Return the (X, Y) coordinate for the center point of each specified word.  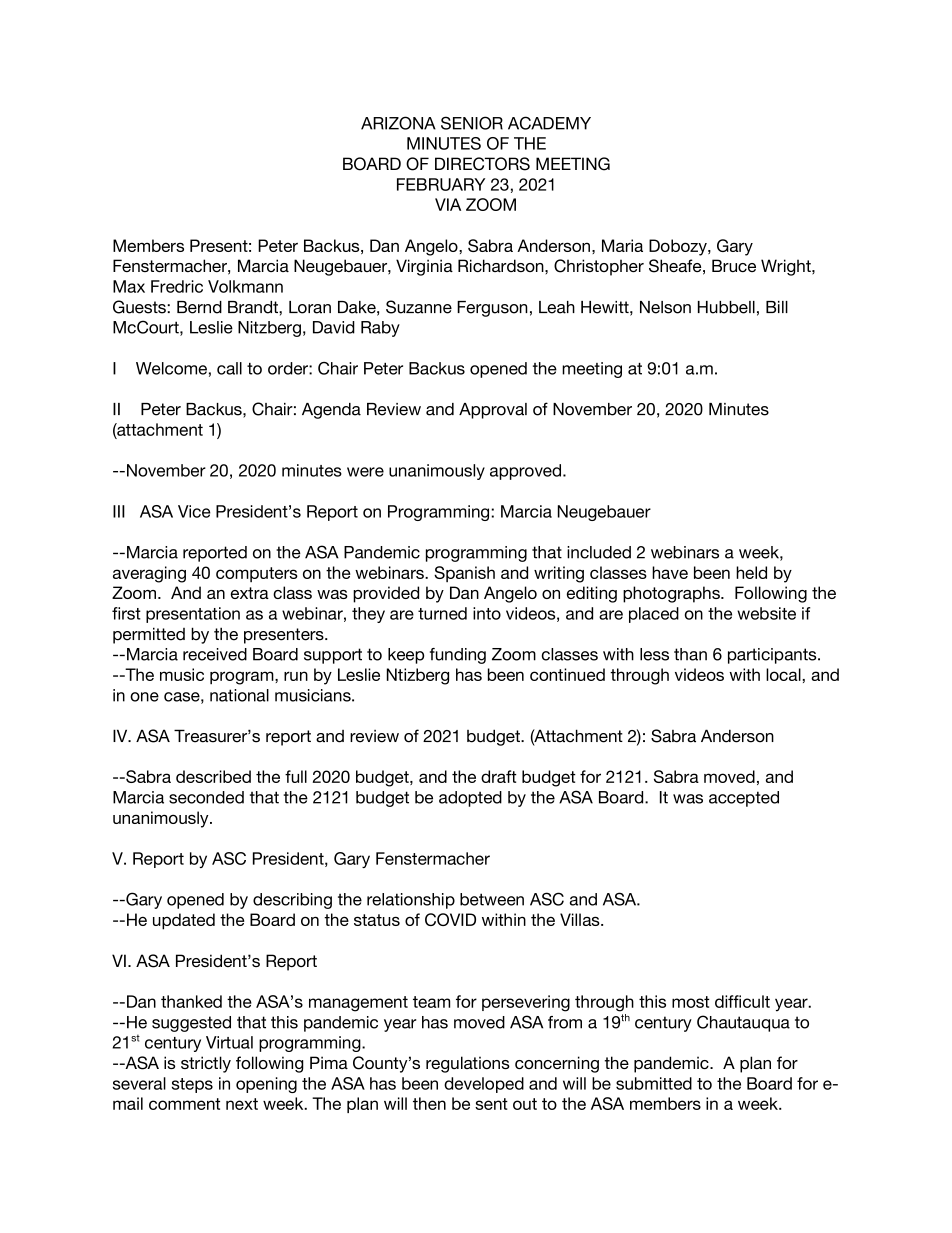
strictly (206, 1064)
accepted (744, 799)
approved (527, 472)
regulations (468, 1064)
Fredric (177, 286)
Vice (194, 511)
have (670, 572)
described (213, 776)
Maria (622, 245)
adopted (470, 799)
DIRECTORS (482, 164)
